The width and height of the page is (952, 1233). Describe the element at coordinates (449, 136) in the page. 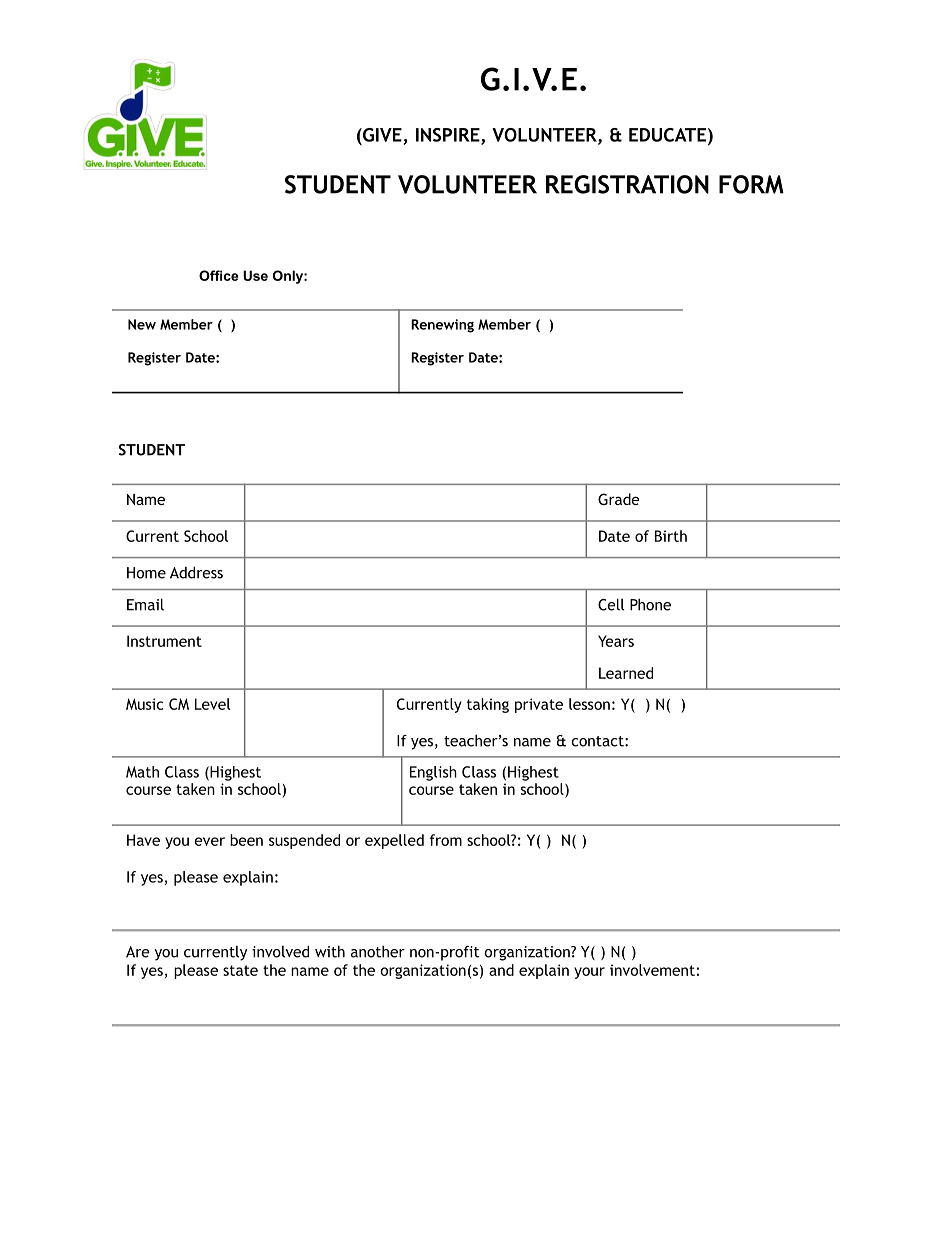

I see `INSPIRE` at that location.
